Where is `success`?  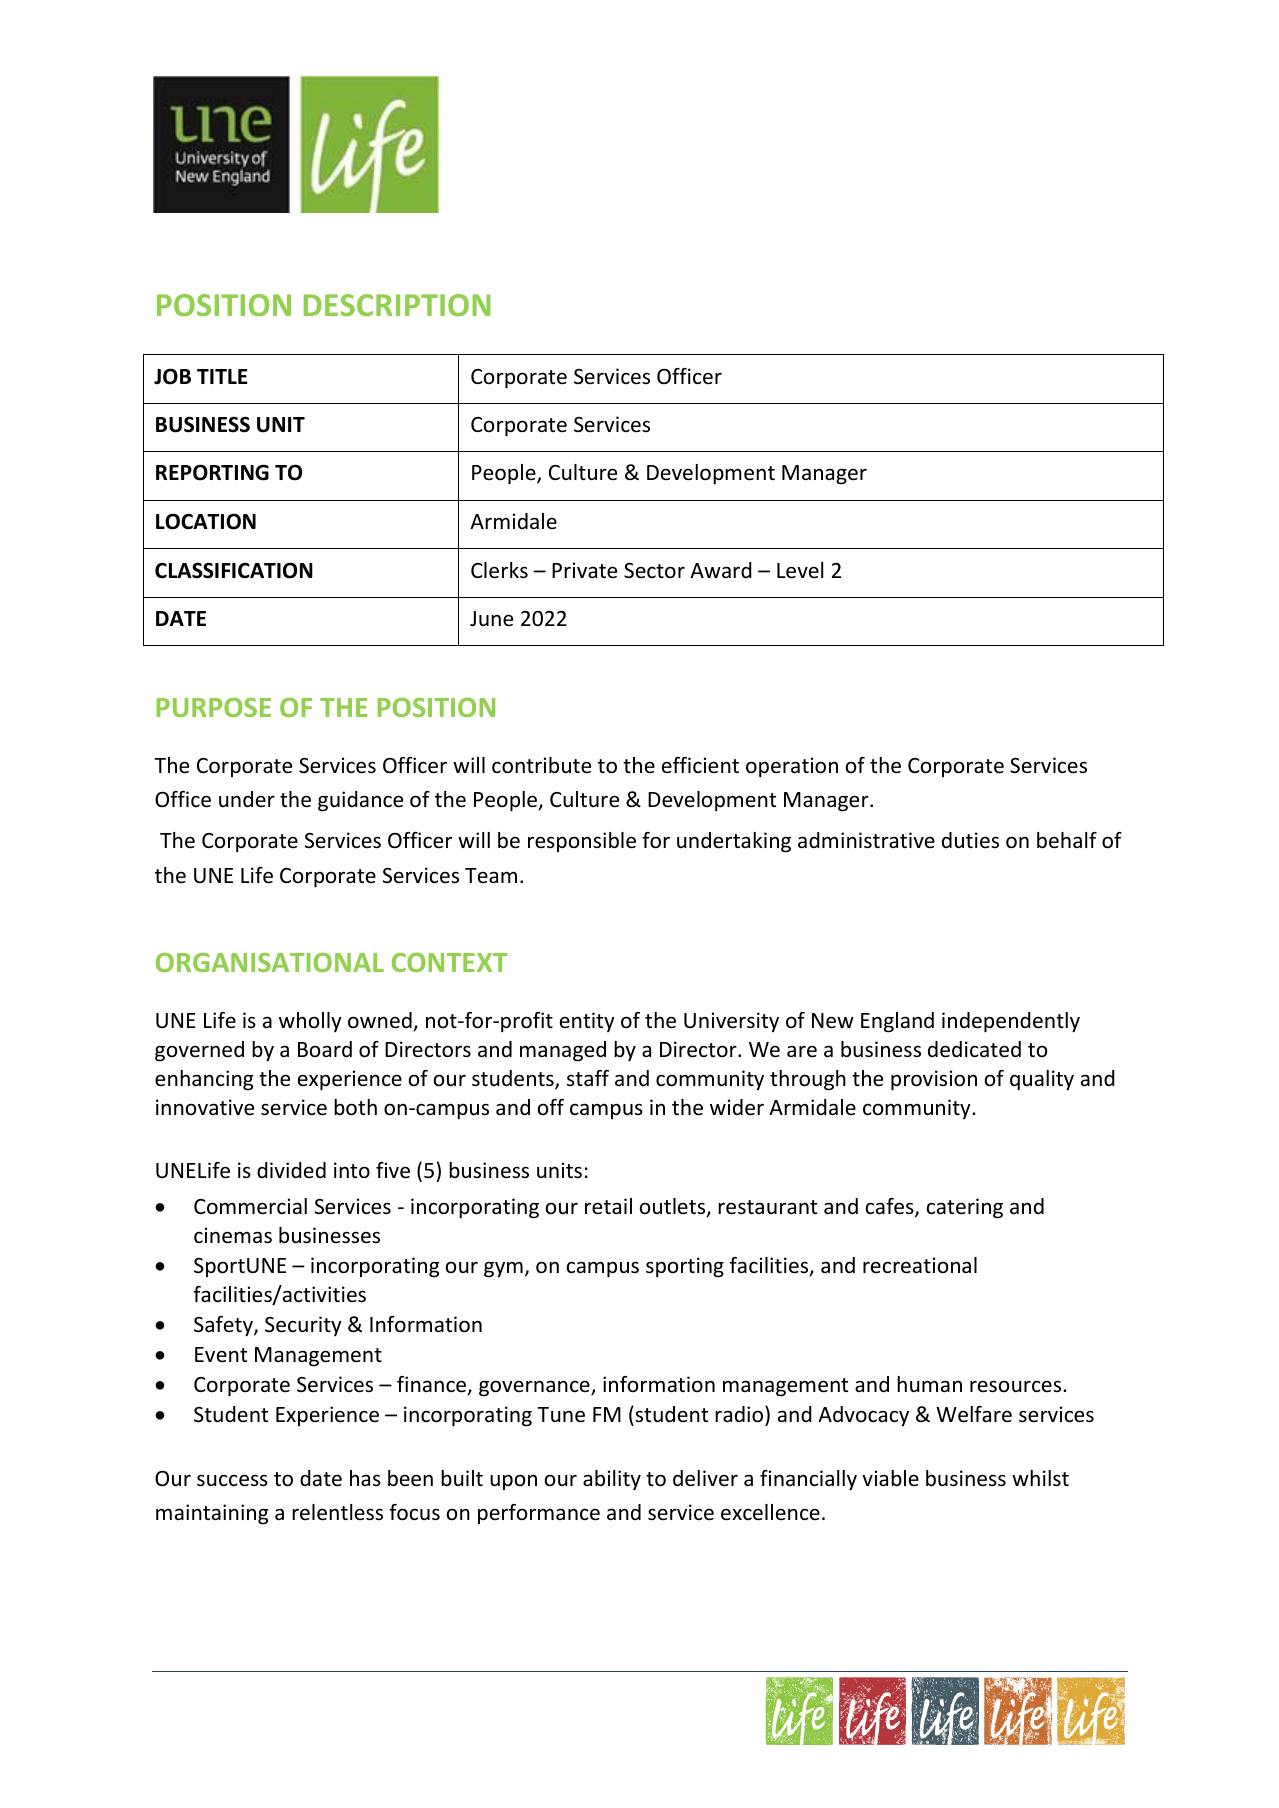 success is located at coordinates (232, 1480).
